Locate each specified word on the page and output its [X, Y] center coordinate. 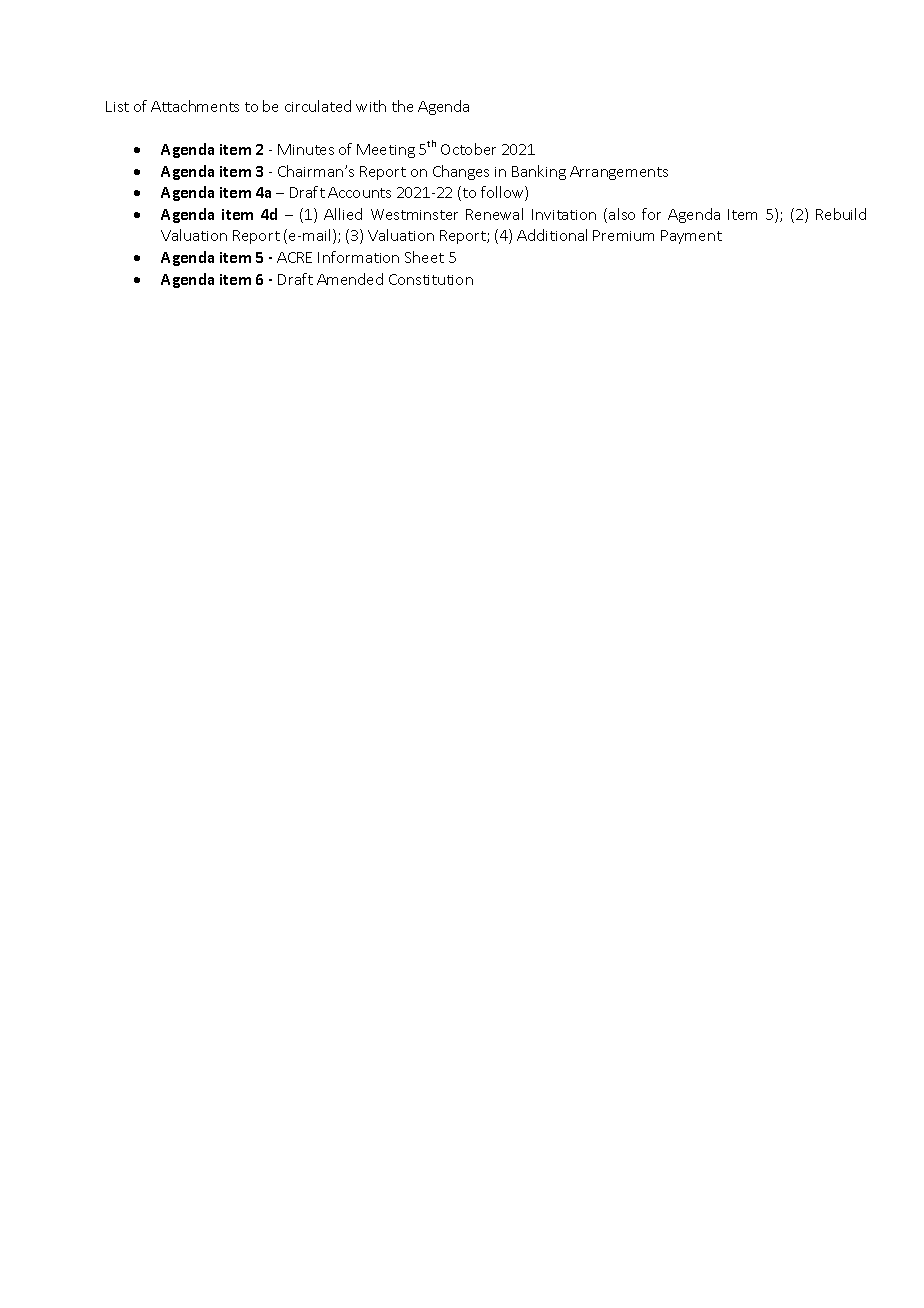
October [468, 149]
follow [503, 193]
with [371, 106]
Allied [343, 214]
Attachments [195, 106]
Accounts [359, 192]
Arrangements [619, 173]
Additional [552, 235]
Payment [691, 237]
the [402, 106]
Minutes [306, 149]
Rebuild [841, 214]
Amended [350, 279]
